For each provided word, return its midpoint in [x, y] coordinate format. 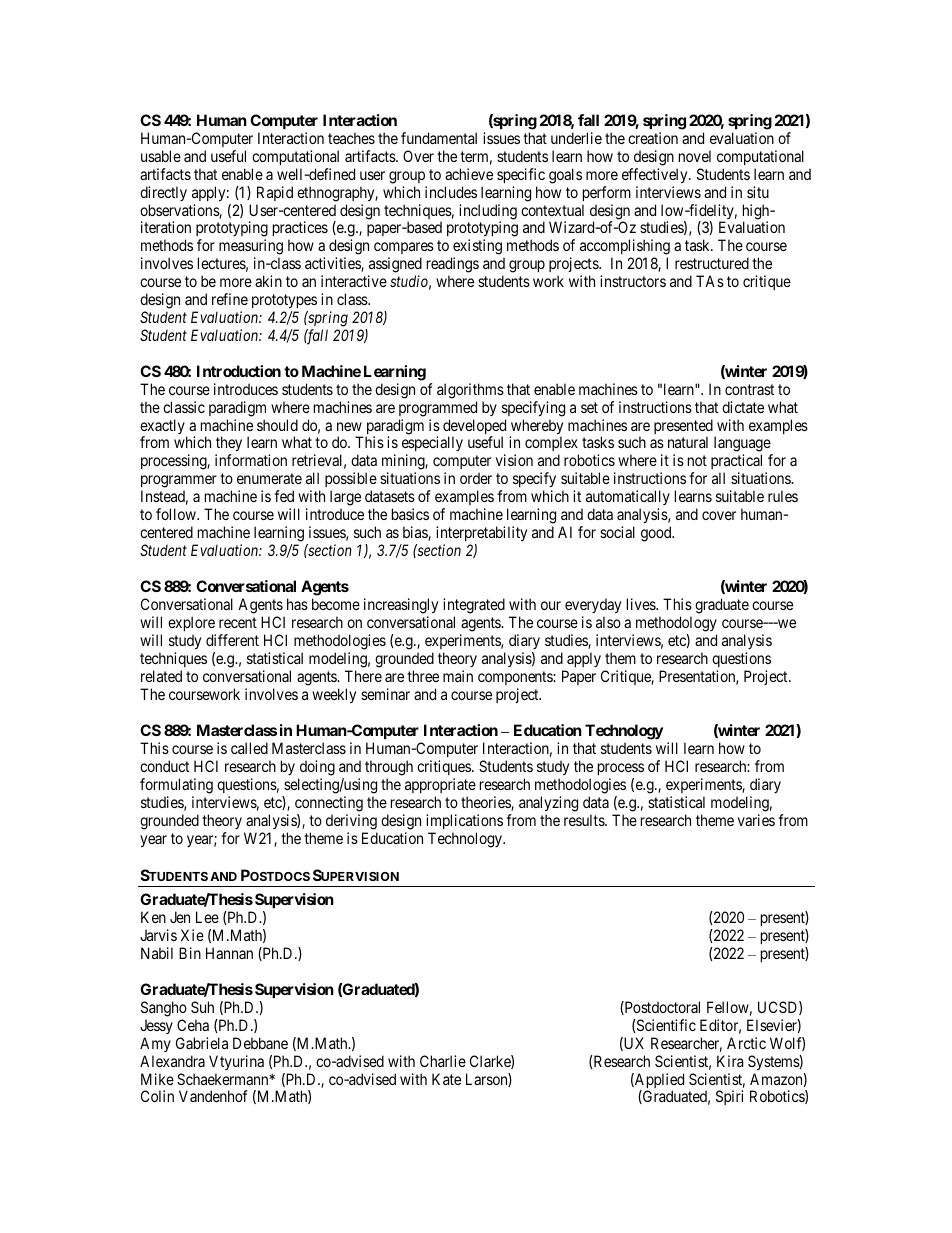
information [251, 460]
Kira [730, 1061]
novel [695, 156]
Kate [446, 1079]
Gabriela [202, 1043]
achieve [469, 174]
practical [738, 463]
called [249, 748]
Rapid [275, 193]
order [476, 478]
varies [756, 820]
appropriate [440, 787]
